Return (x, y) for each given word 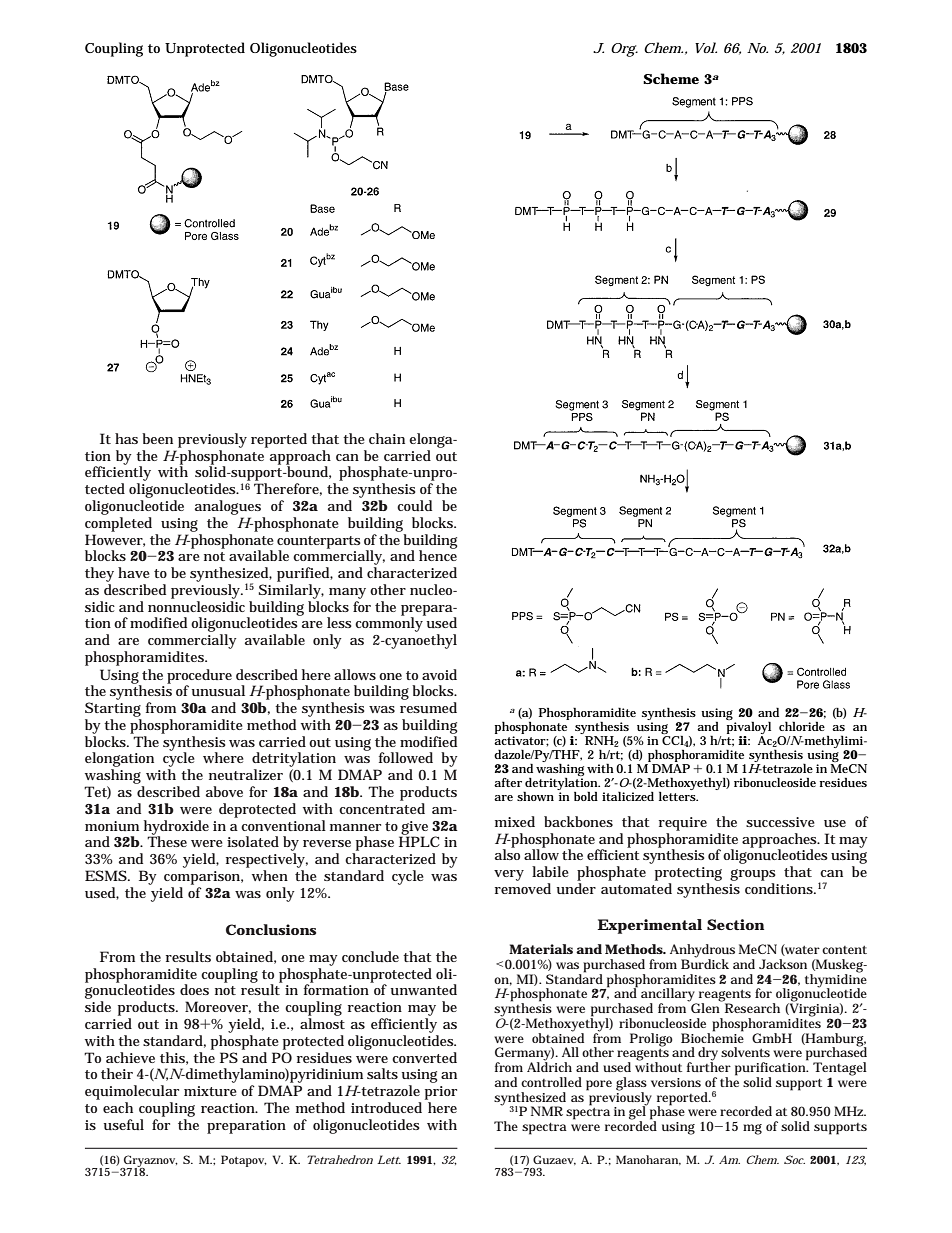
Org (624, 50)
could (414, 505)
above (224, 791)
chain (387, 438)
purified (305, 574)
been (157, 438)
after (508, 782)
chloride (802, 726)
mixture (210, 1091)
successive (780, 822)
